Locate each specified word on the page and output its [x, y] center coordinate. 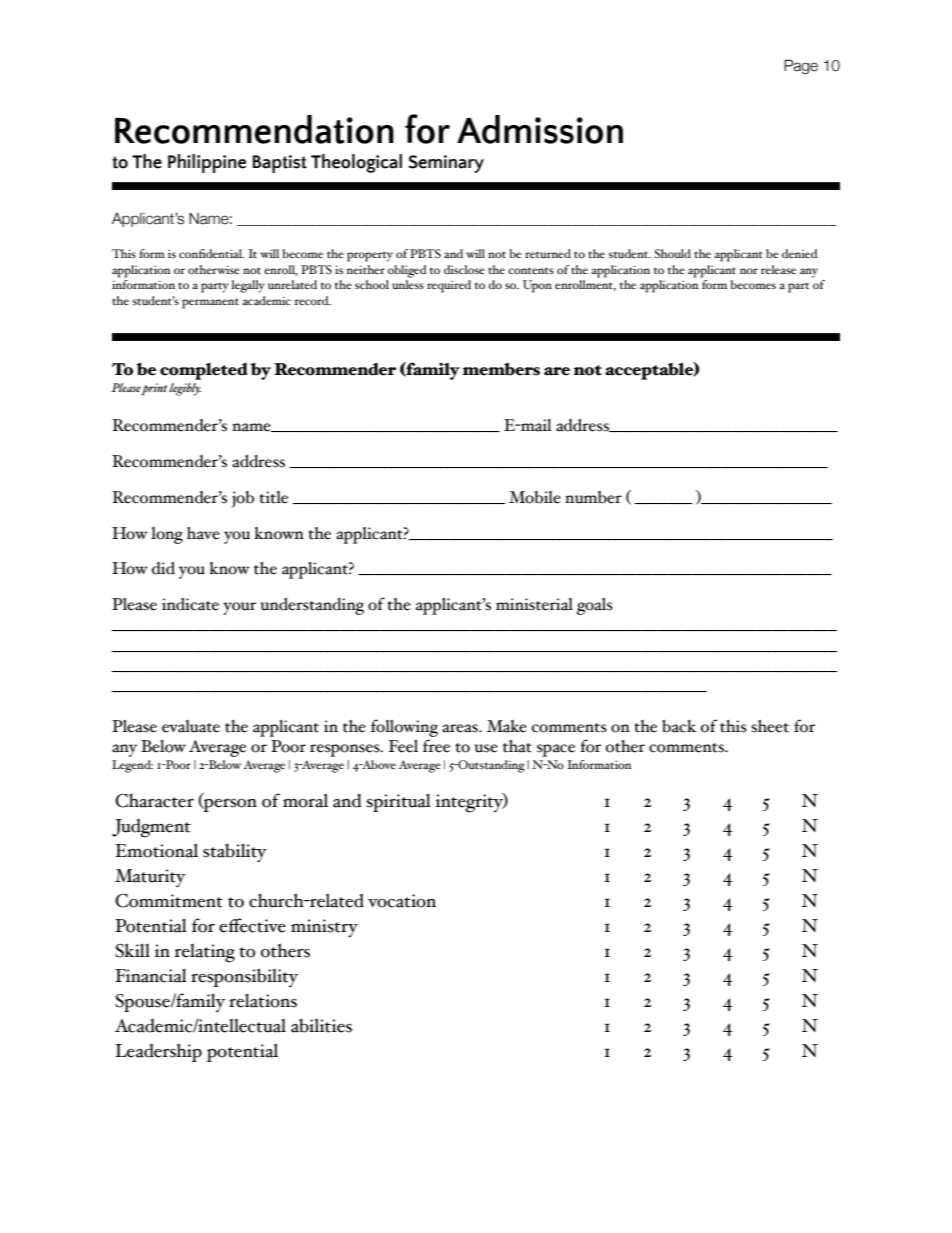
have [203, 533]
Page [801, 66]
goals [594, 606]
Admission [540, 129]
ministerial [534, 604]
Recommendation [254, 129]
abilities [321, 1025]
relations [263, 1001]
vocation [402, 901]
